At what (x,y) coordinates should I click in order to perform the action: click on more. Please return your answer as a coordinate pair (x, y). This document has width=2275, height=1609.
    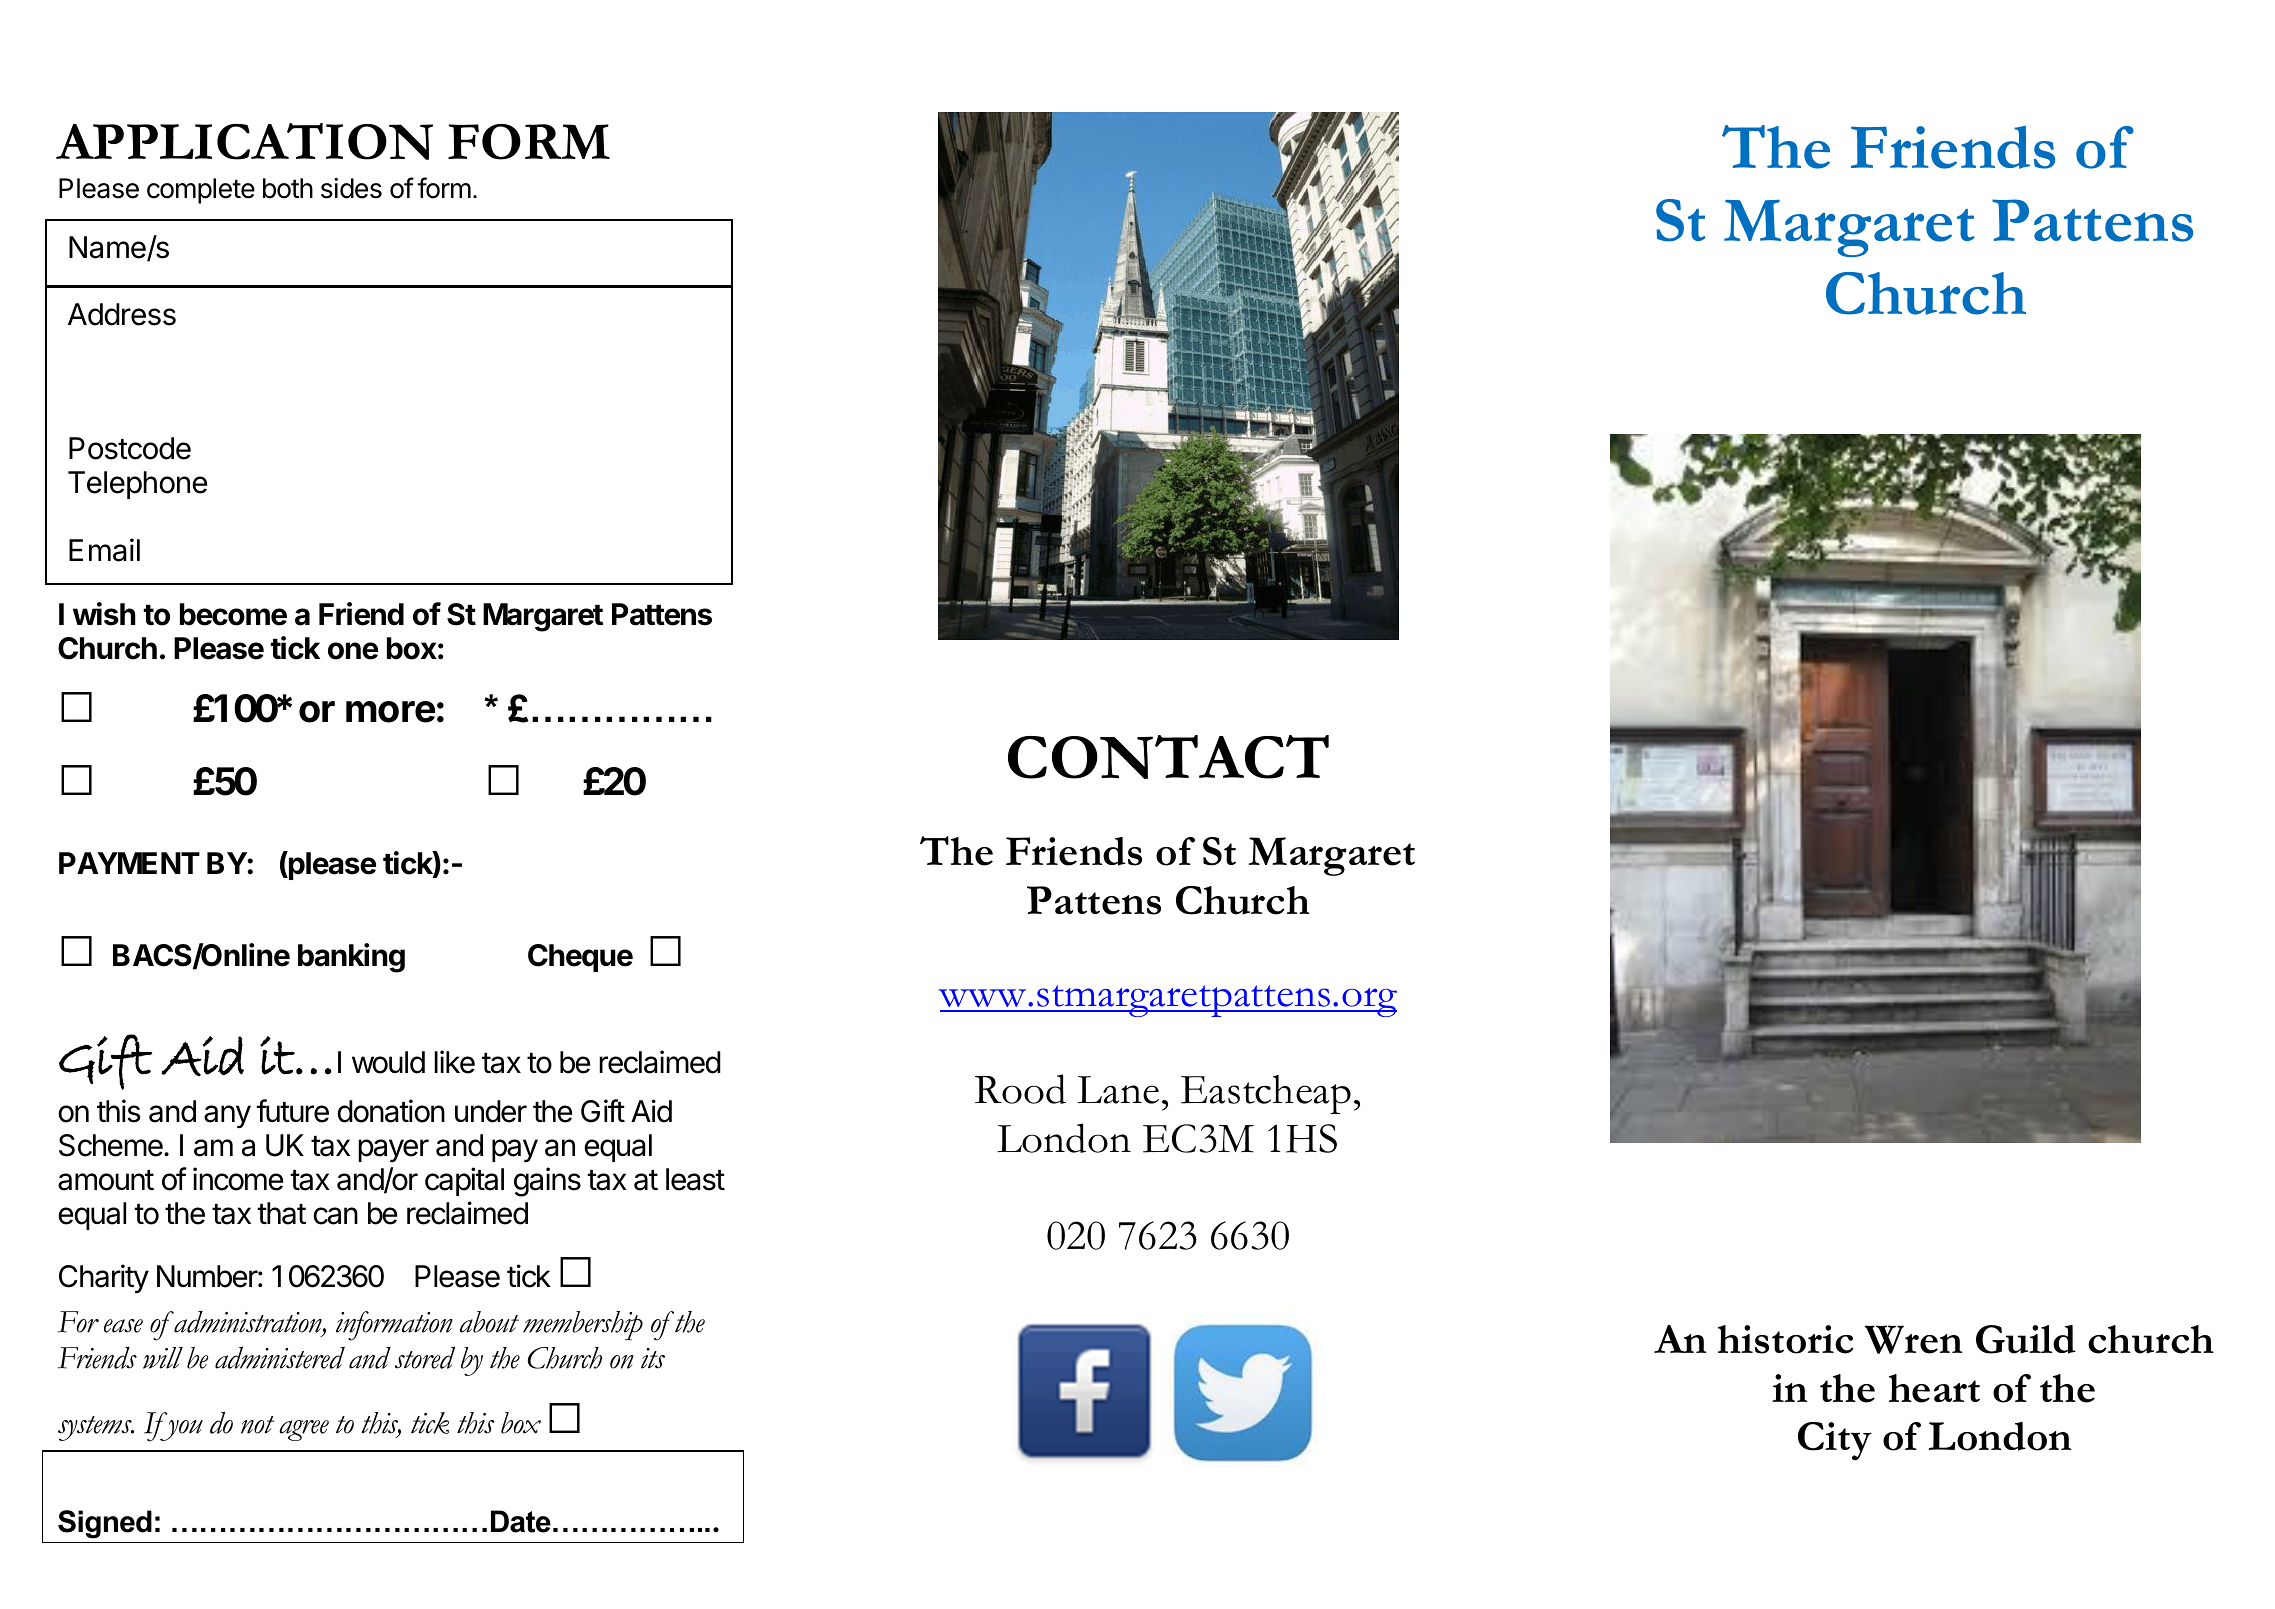
    Looking at the image, I should click on (390, 712).
